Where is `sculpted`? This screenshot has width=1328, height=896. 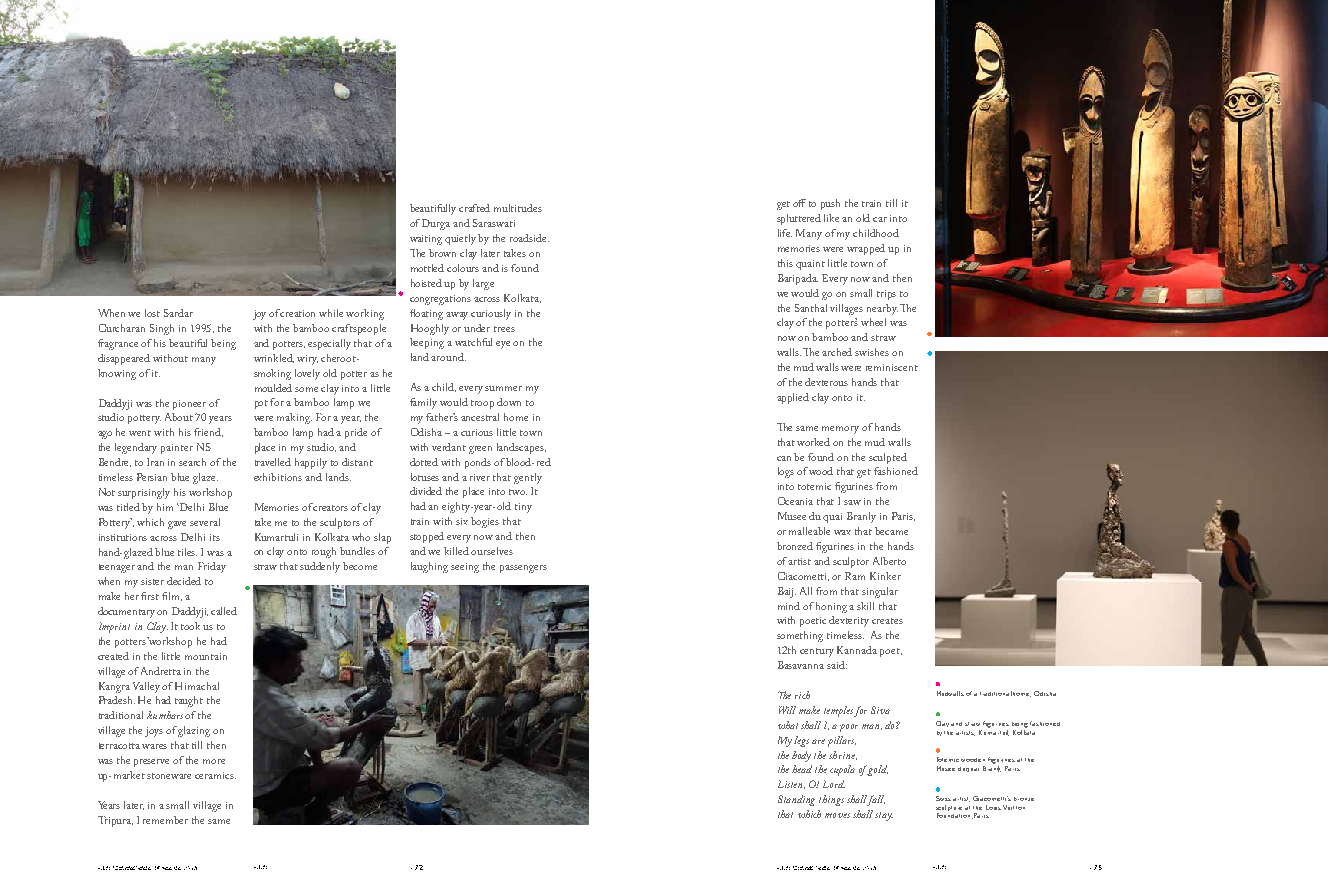
sculpted is located at coordinates (888, 458).
